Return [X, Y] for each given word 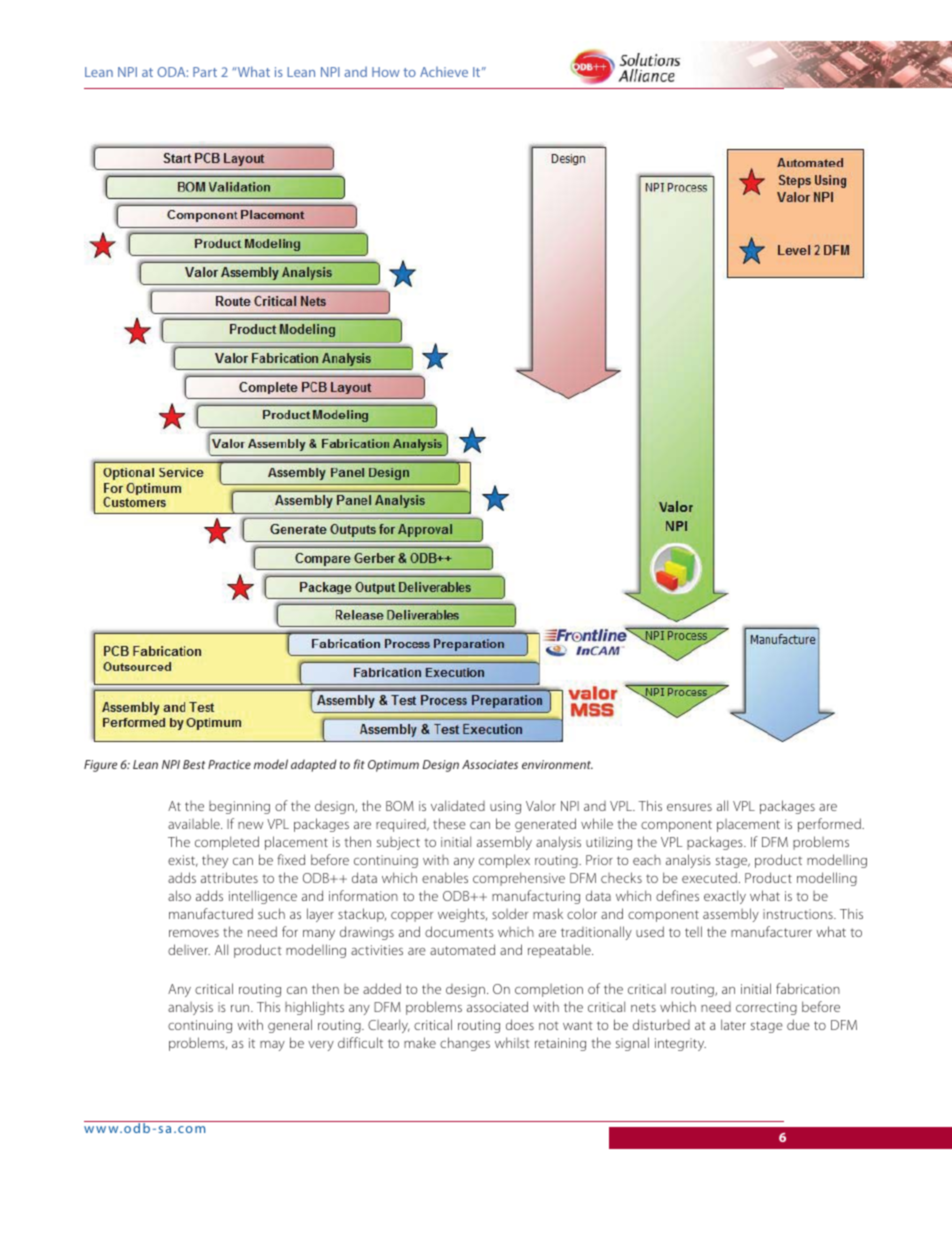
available [195, 823]
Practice [229, 764]
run [241, 1008]
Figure [100, 766]
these [449, 823]
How [386, 72]
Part [205, 72]
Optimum [393, 766]
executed [709, 877]
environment [557, 764]
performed [830, 825]
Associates [490, 764]
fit [359, 764]
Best [194, 764]
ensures [689, 807]
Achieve [444, 72]
